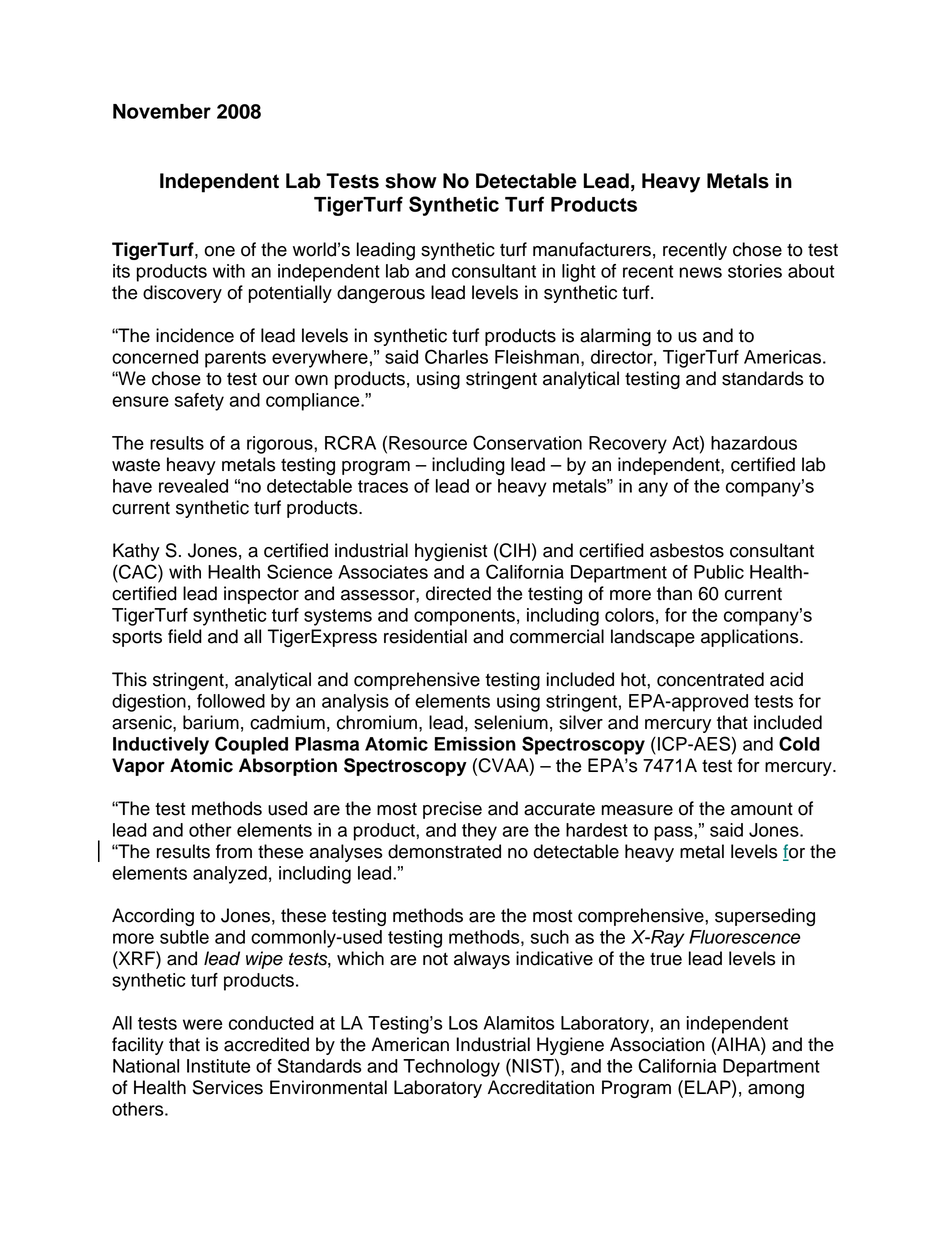 The image size is (952, 1233). What do you see at coordinates (411, 181) in the document?
I see `show` at bounding box center [411, 181].
